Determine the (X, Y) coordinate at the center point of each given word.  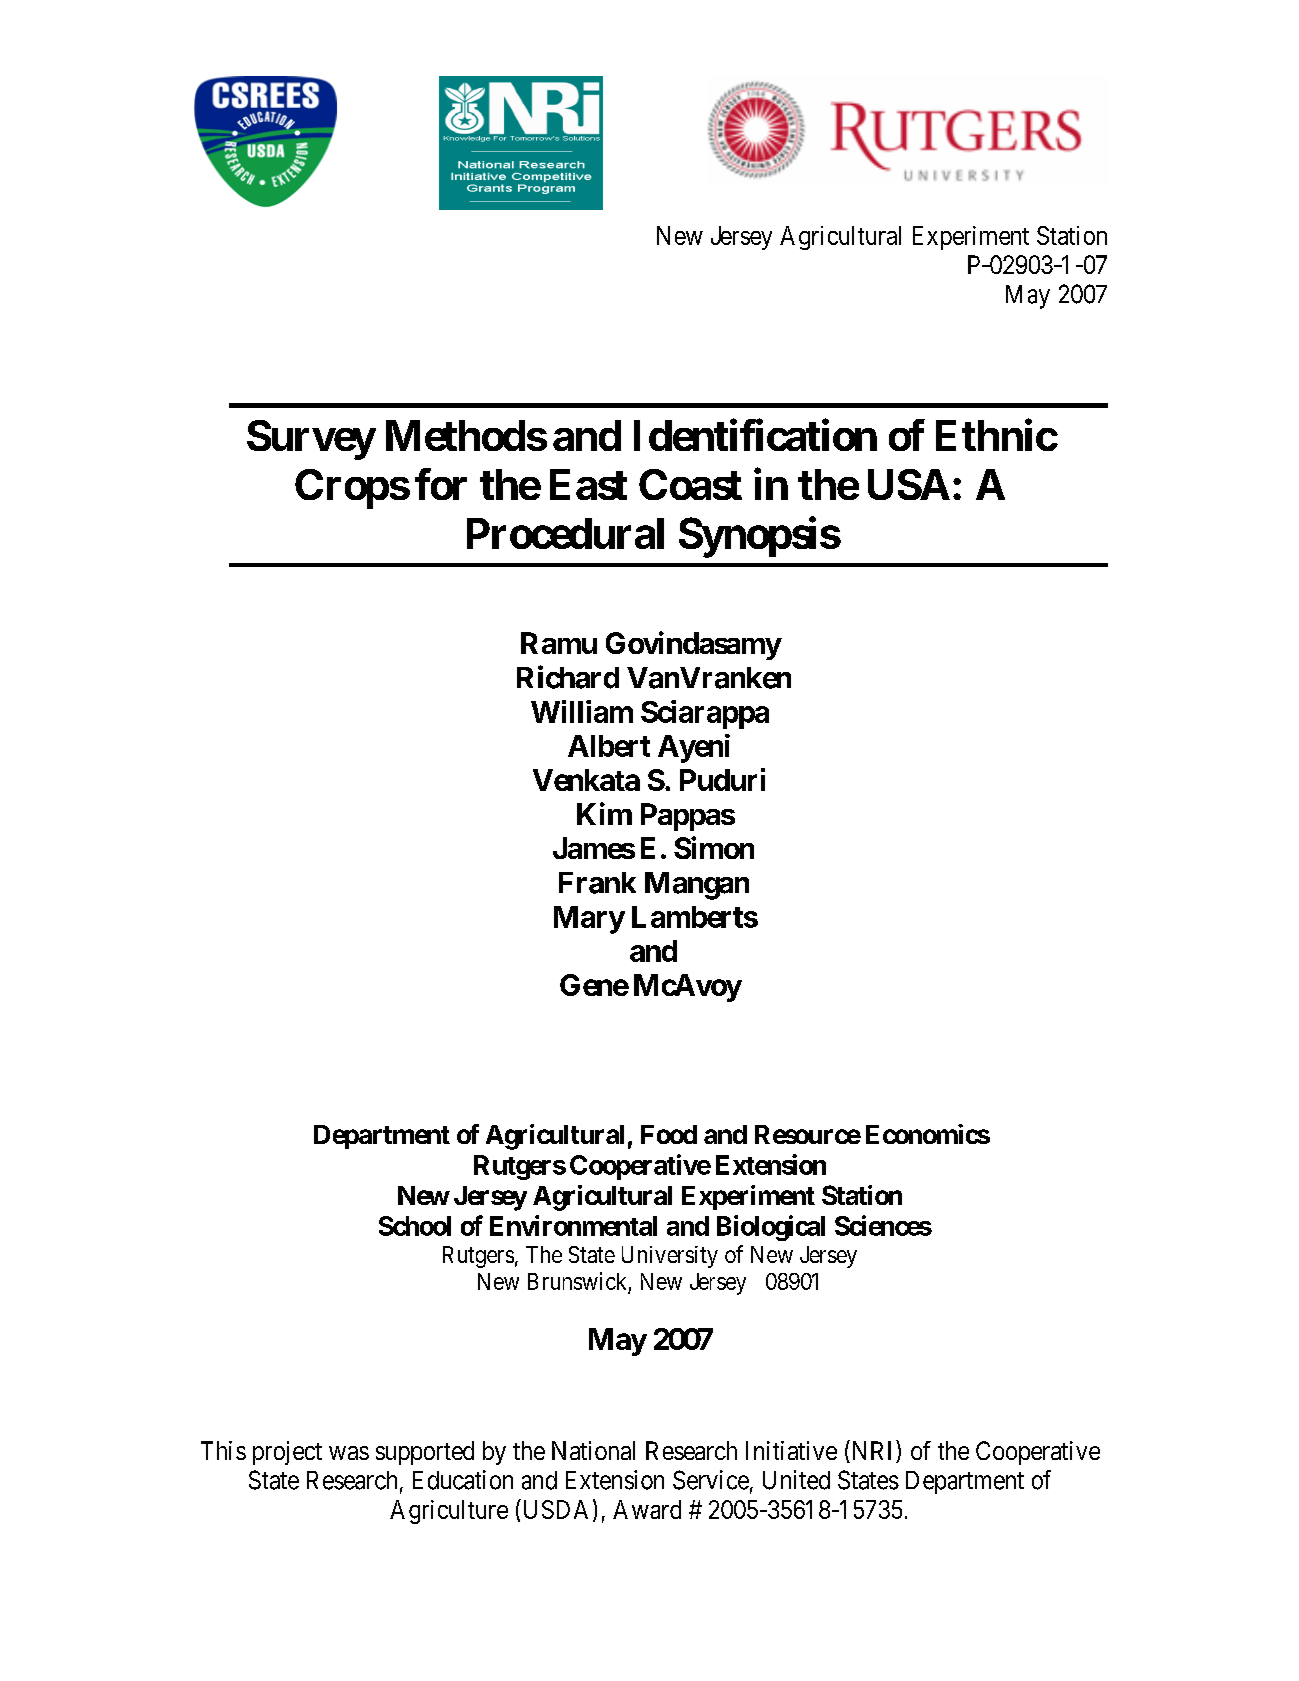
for (441, 484)
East (588, 484)
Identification (755, 435)
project (287, 1453)
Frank (597, 883)
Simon (714, 847)
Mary (589, 920)
